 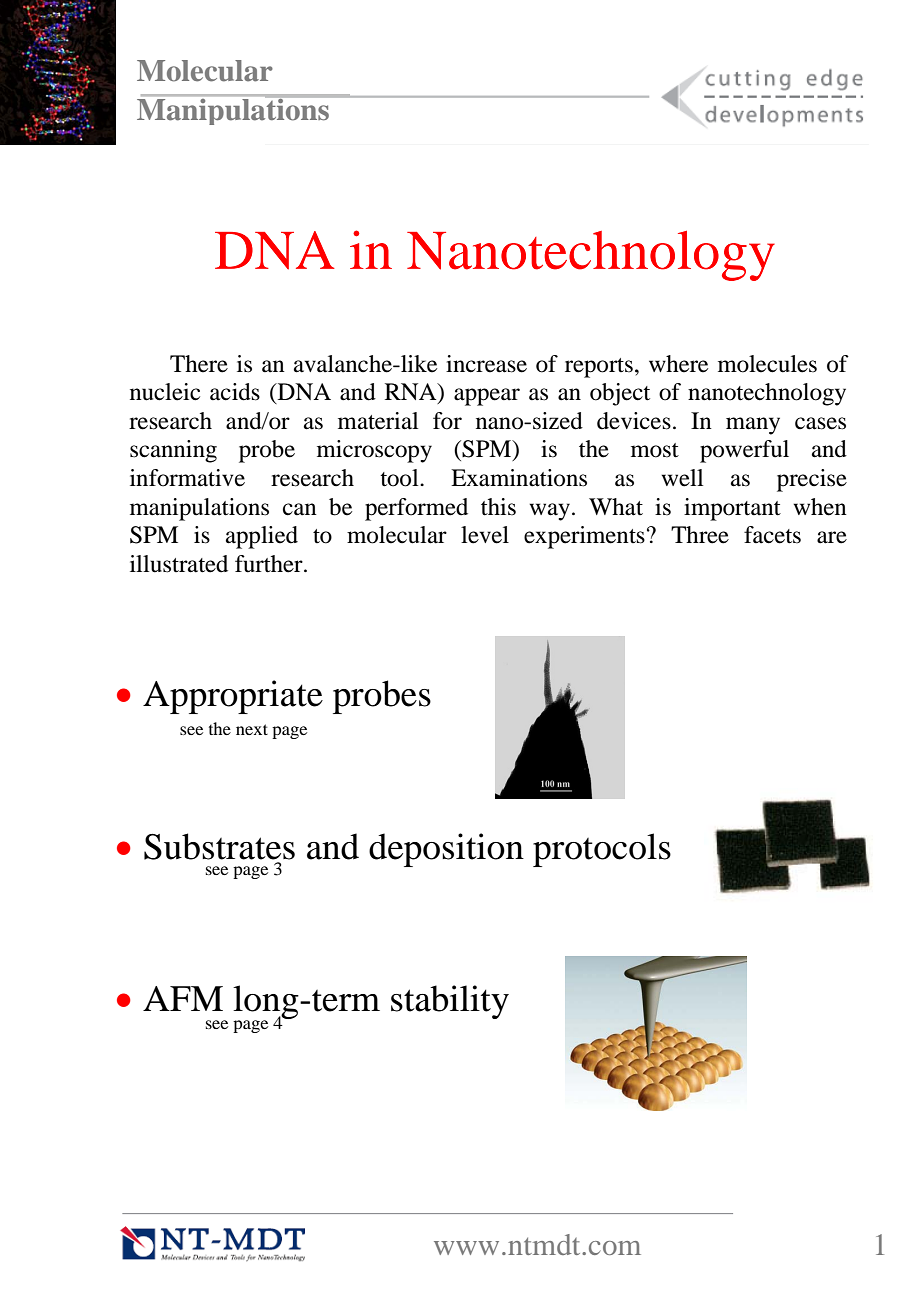 What do you see at coordinates (767, 364) in the document?
I see `molecules` at bounding box center [767, 364].
